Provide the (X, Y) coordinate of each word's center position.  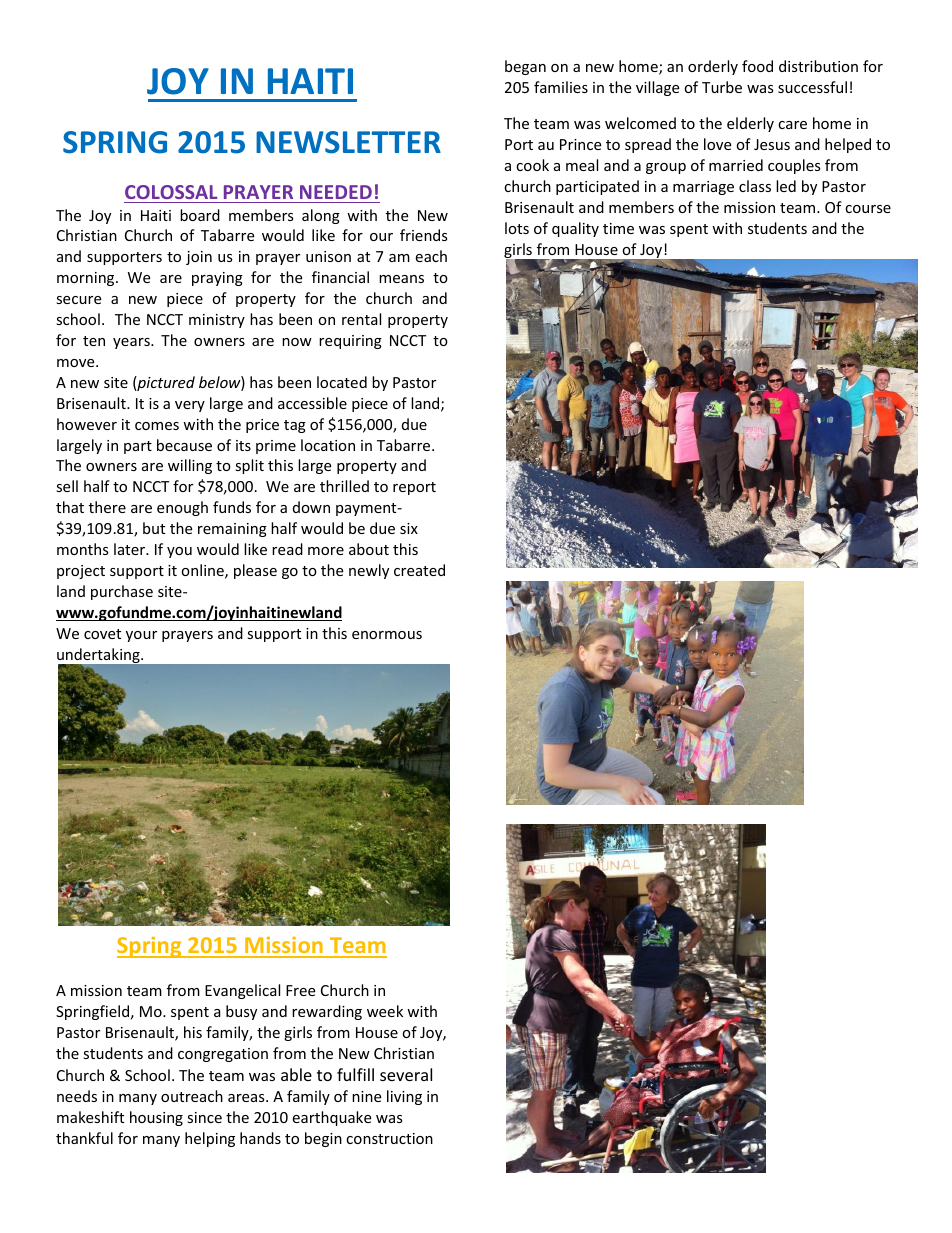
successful (812, 87)
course (868, 209)
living (404, 1097)
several (406, 1074)
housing (156, 1118)
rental (361, 319)
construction (389, 1138)
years (132, 343)
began (525, 67)
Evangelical (242, 991)
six (409, 528)
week (385, 1011)
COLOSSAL (171, 192)
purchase (122, 592)
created (419, 570)
